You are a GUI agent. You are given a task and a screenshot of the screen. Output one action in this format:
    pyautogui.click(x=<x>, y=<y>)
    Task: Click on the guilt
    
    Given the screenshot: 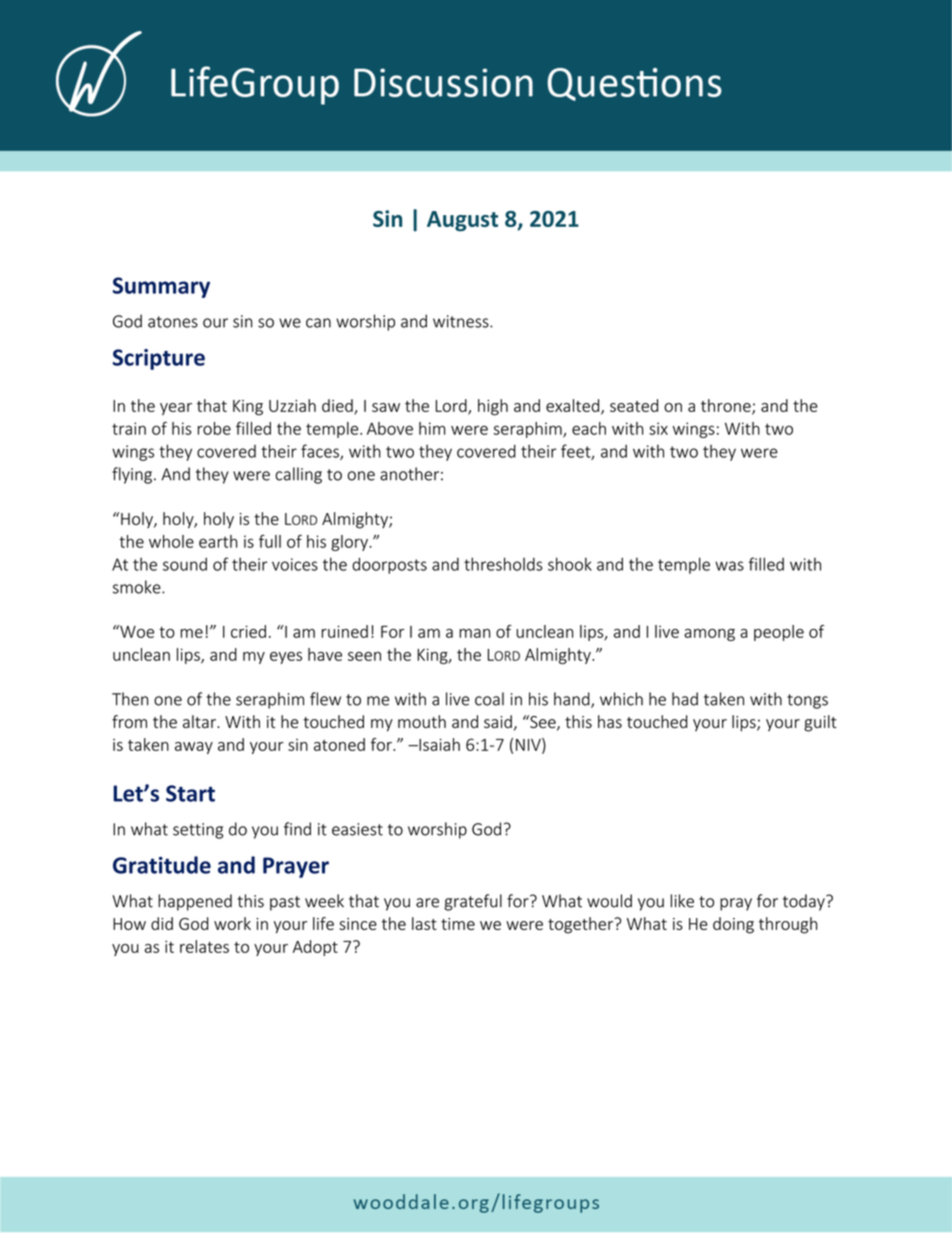 What is the action you would take?
    pyautogui.click(x=820, y=723)
